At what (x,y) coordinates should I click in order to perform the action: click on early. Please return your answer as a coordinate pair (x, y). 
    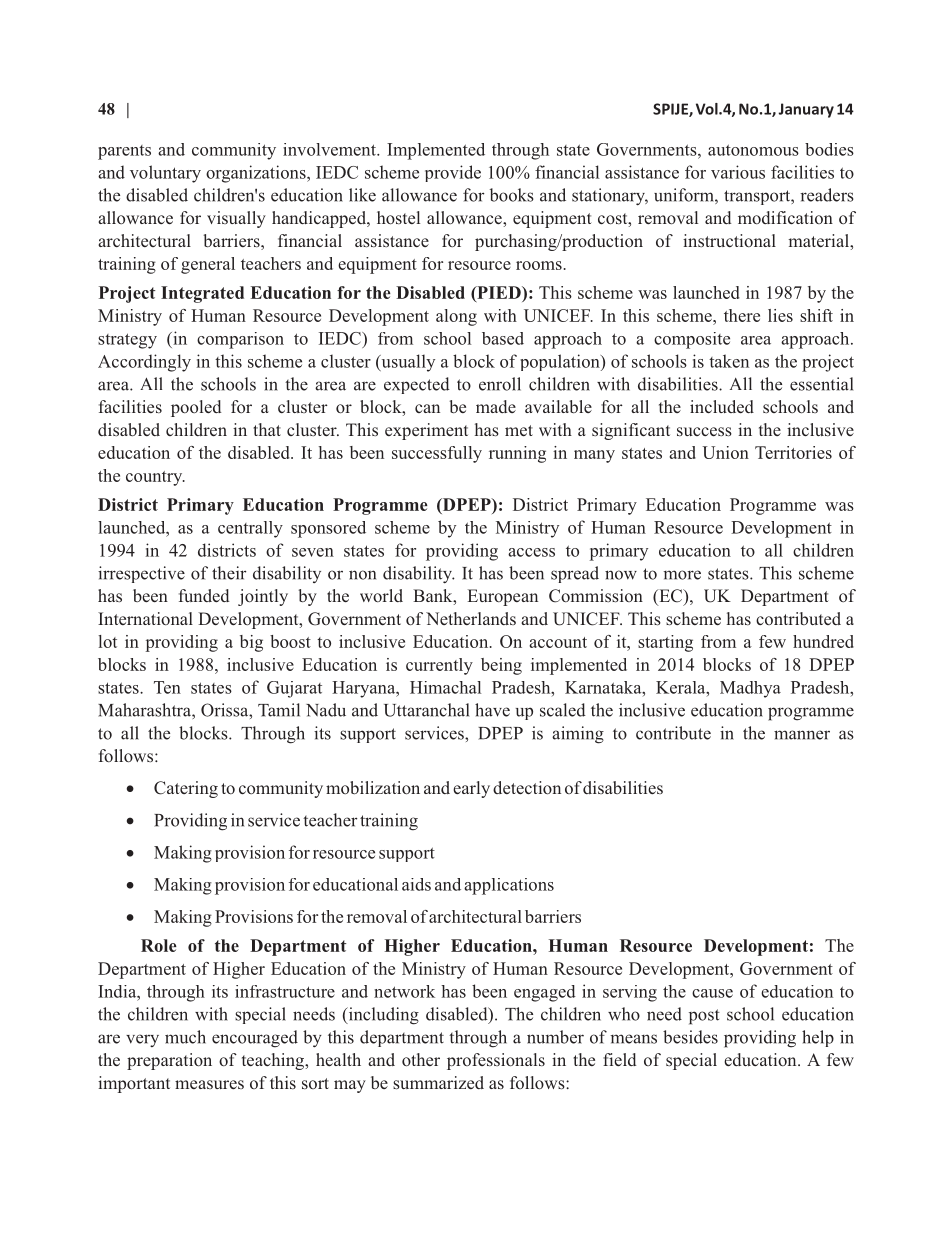
    Looking at the image, I should click on (471, 789).
